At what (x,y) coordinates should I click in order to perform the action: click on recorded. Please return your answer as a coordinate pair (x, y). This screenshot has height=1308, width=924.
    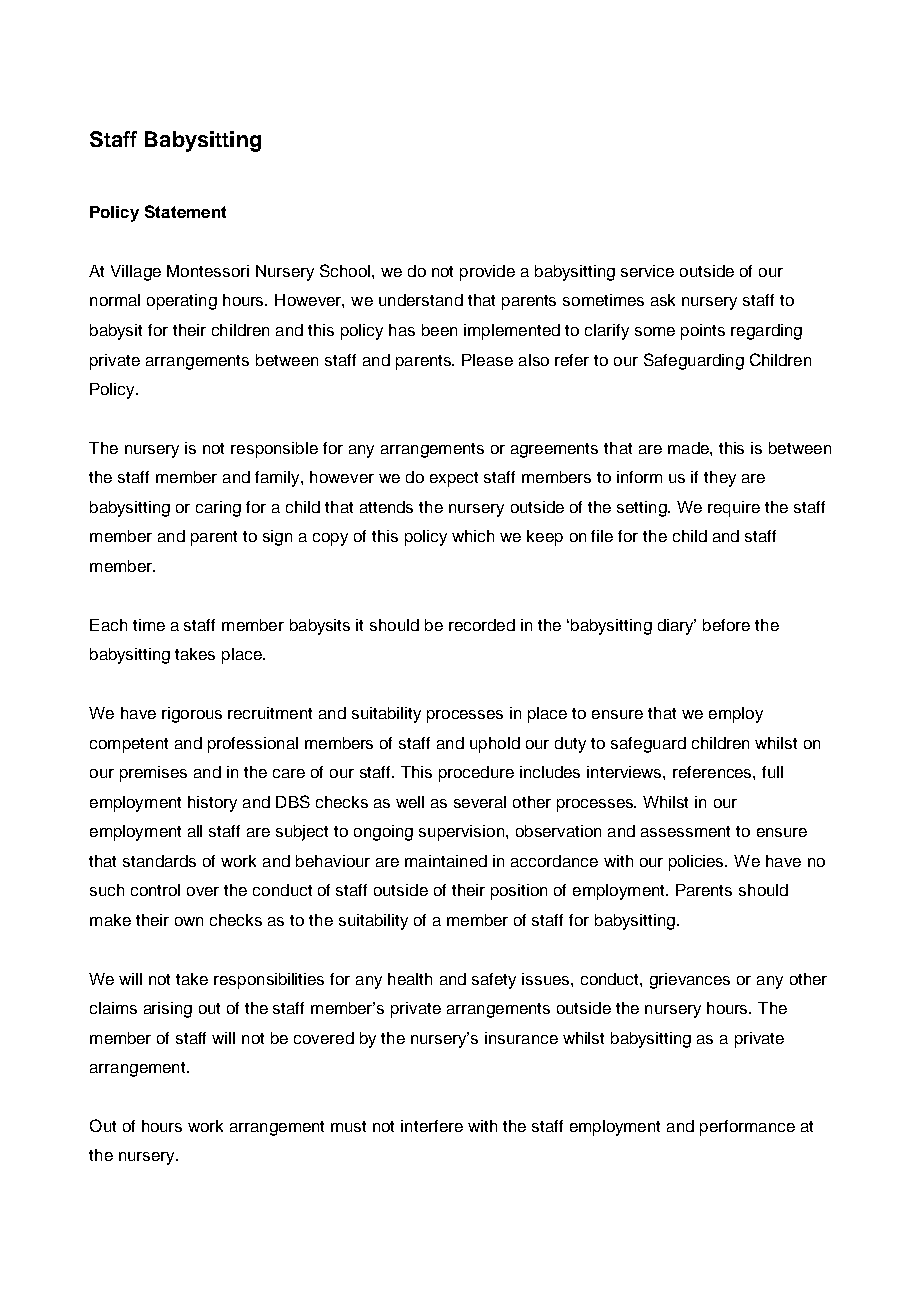
    Looking at the image, I should click on (482, 625).
